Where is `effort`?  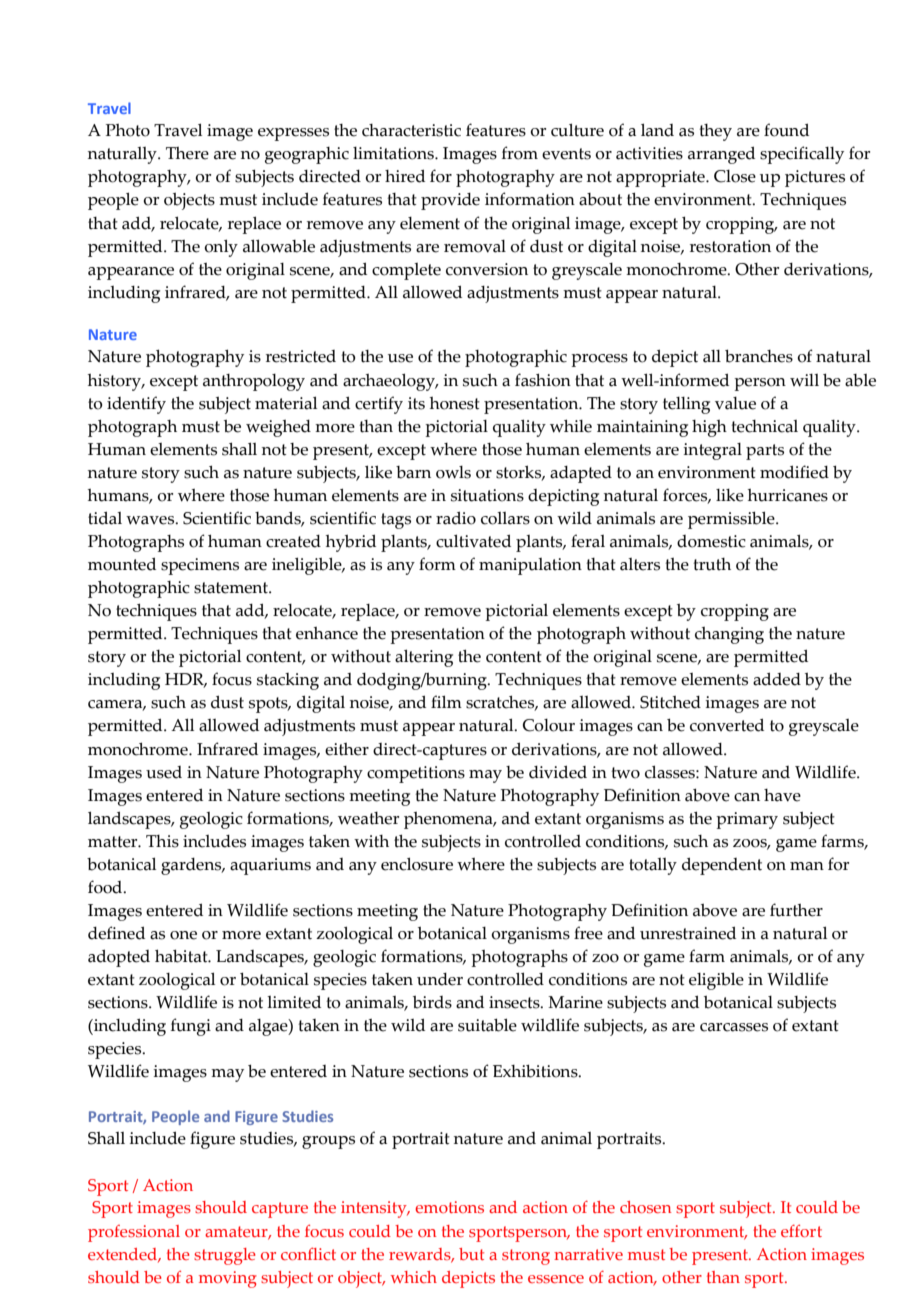 effort is located at coordinates (801, 1230).
